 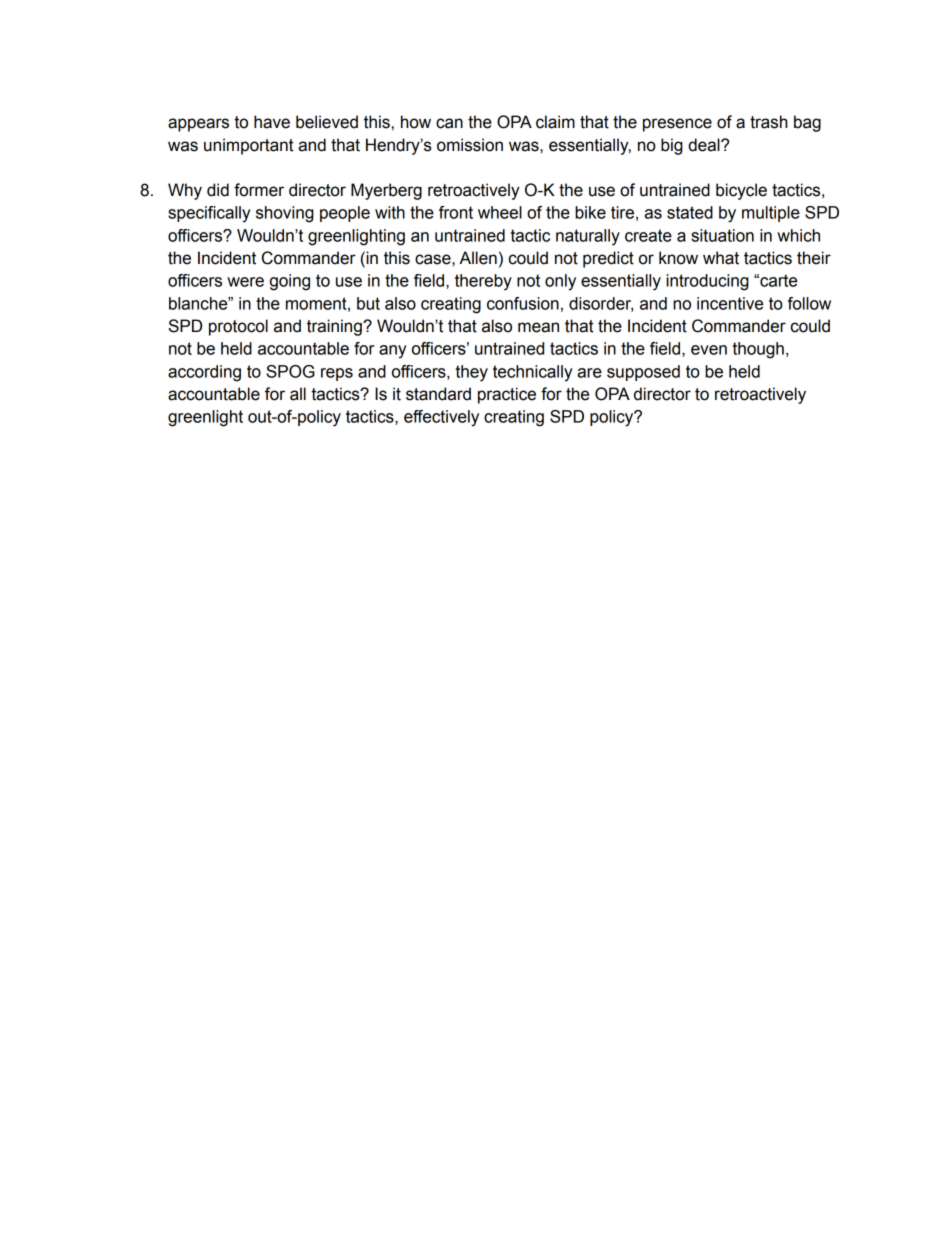 What do you see at coordinates (483, 282) in the screenshot?
I see `thereby` at bounding box center [483, 282].
